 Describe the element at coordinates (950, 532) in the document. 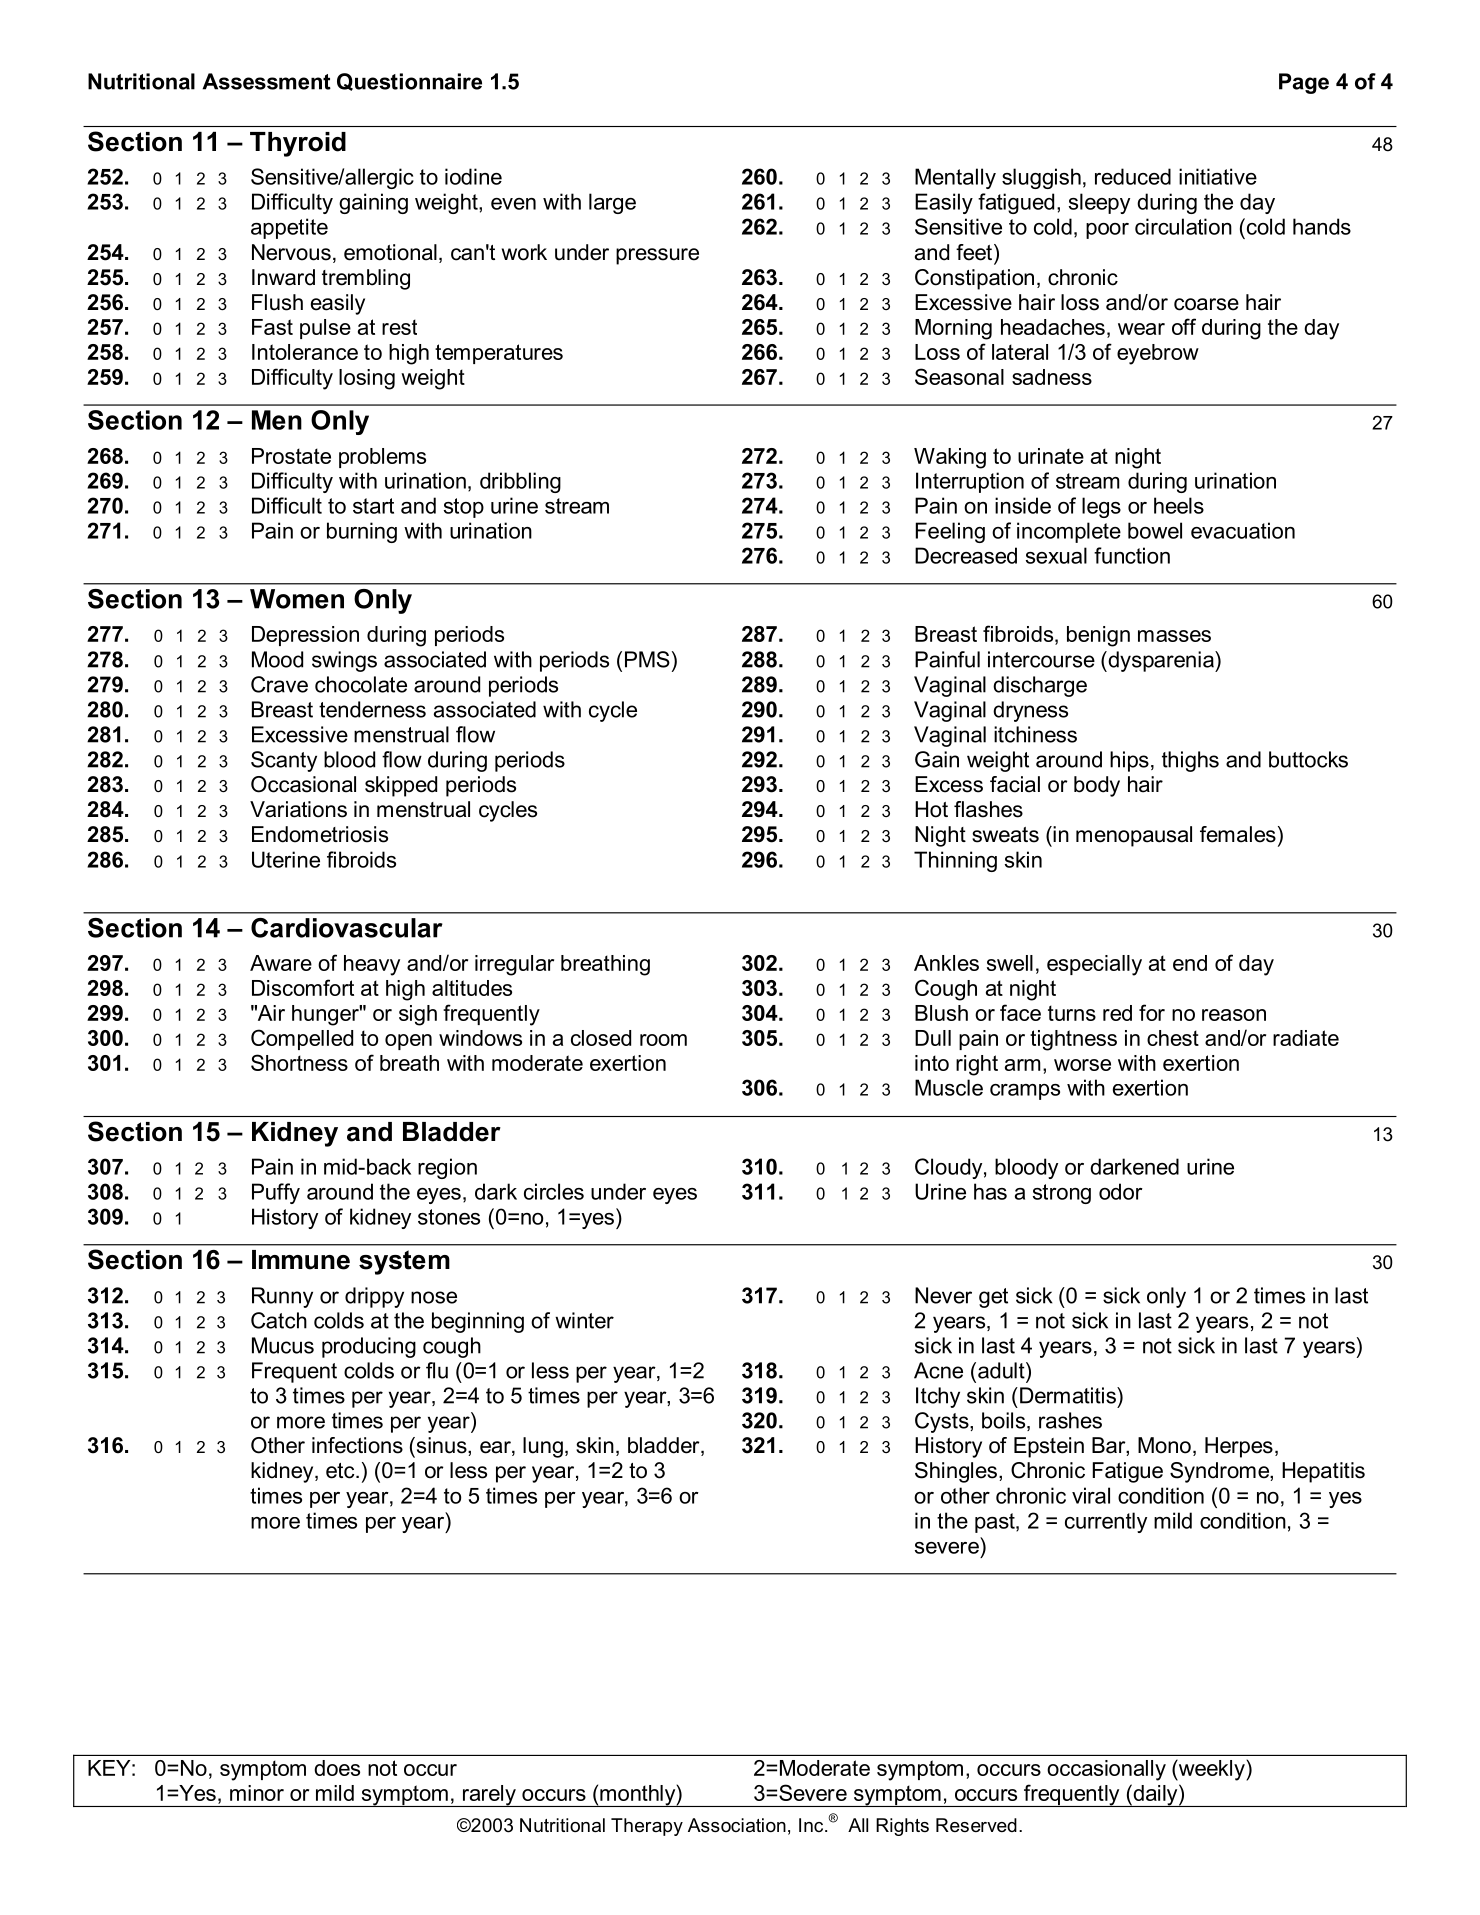

I see `Feeling` at that location.
